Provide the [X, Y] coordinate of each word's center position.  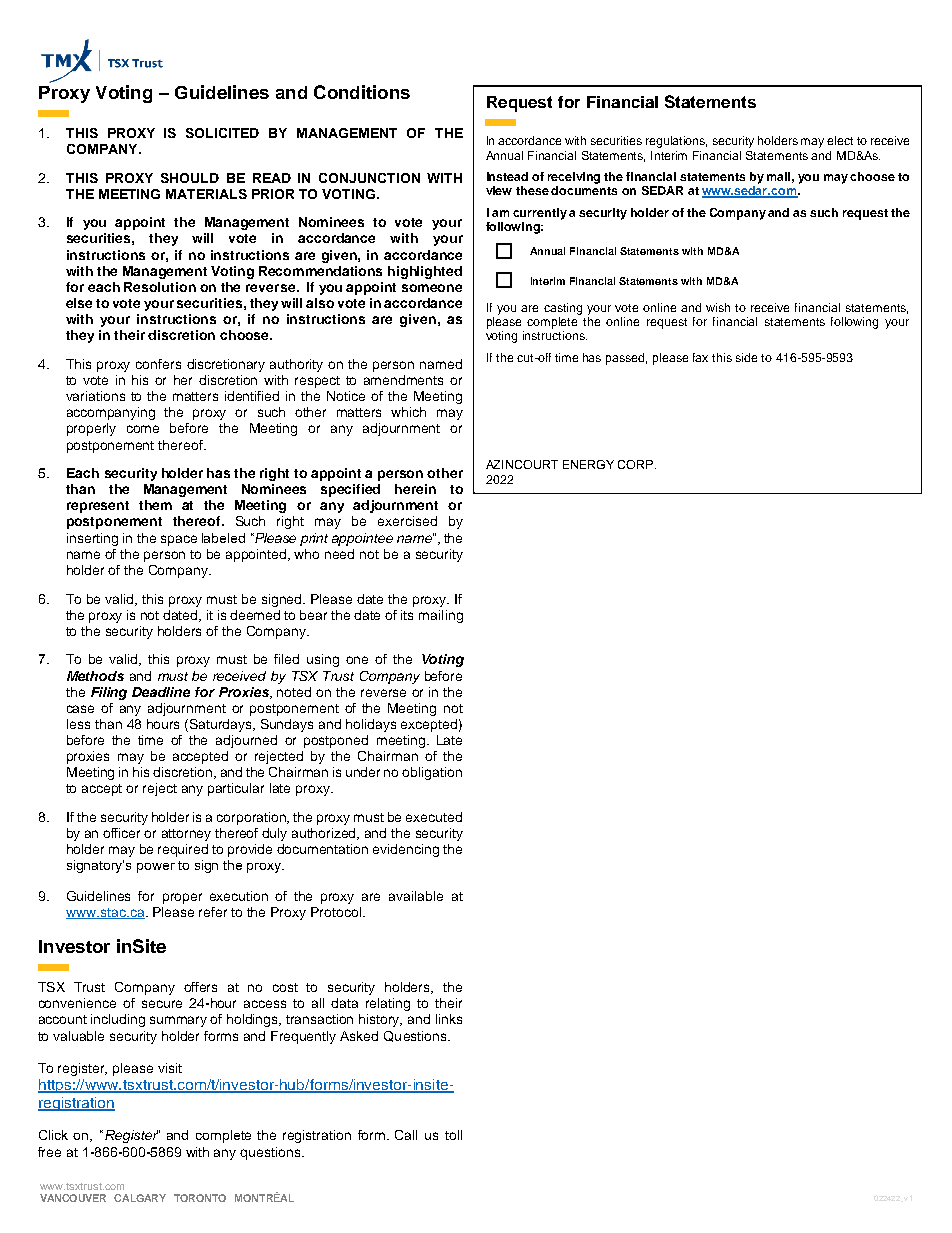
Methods [95, 676]
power [156, 868]
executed [434, 817]
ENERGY [588, 464]
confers [158, 364]
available [416, 896]
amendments [403, 380]
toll [453, 1135]
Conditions [362, 92]
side [746, 357]
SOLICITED [222, 133]
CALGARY [140, 1198]
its [407, 615]
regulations [676, 142]
